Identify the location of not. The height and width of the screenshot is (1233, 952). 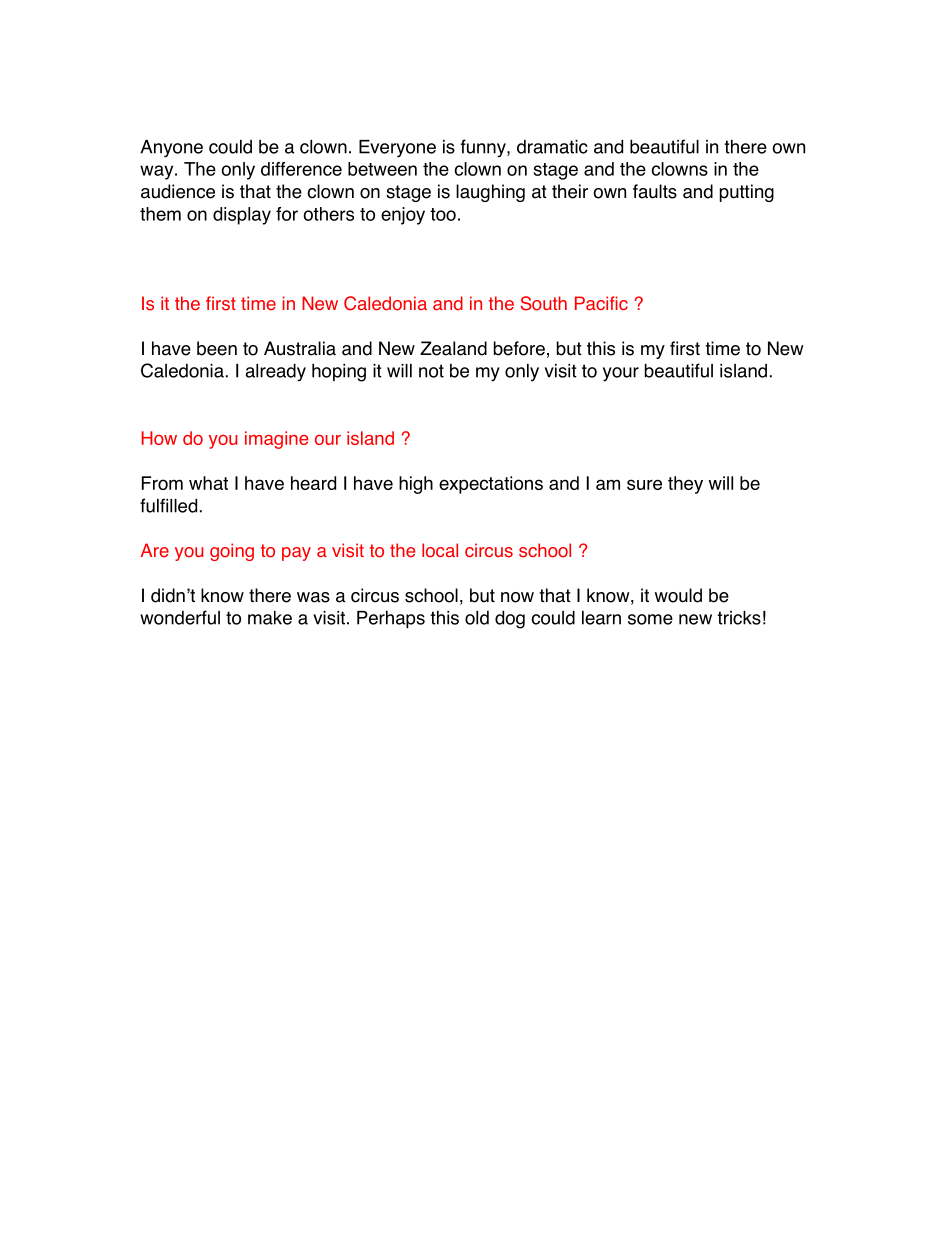
(431, 371).
